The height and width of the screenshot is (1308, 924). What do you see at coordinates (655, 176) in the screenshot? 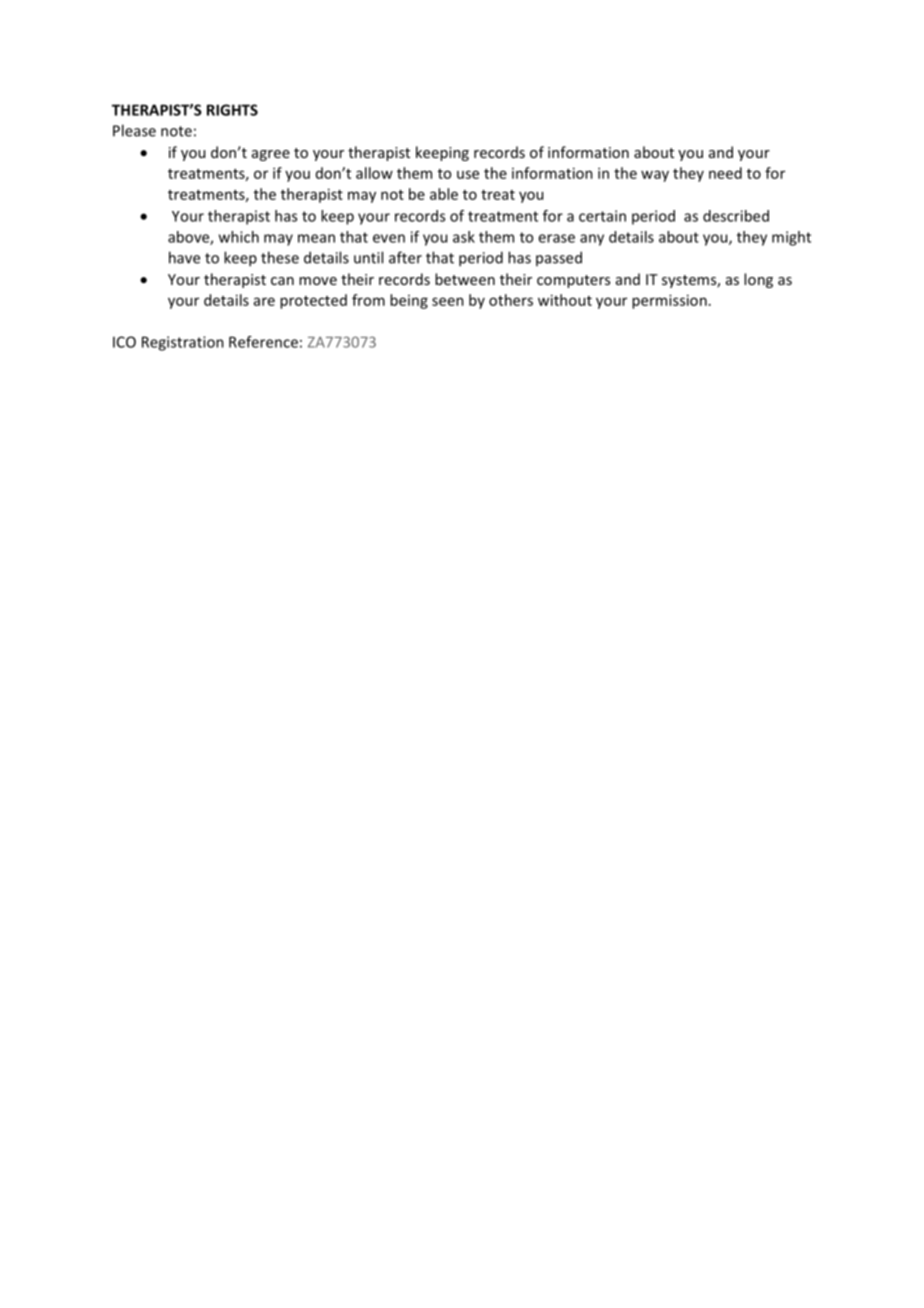
I see `way` at bounding box center [655, 176].
